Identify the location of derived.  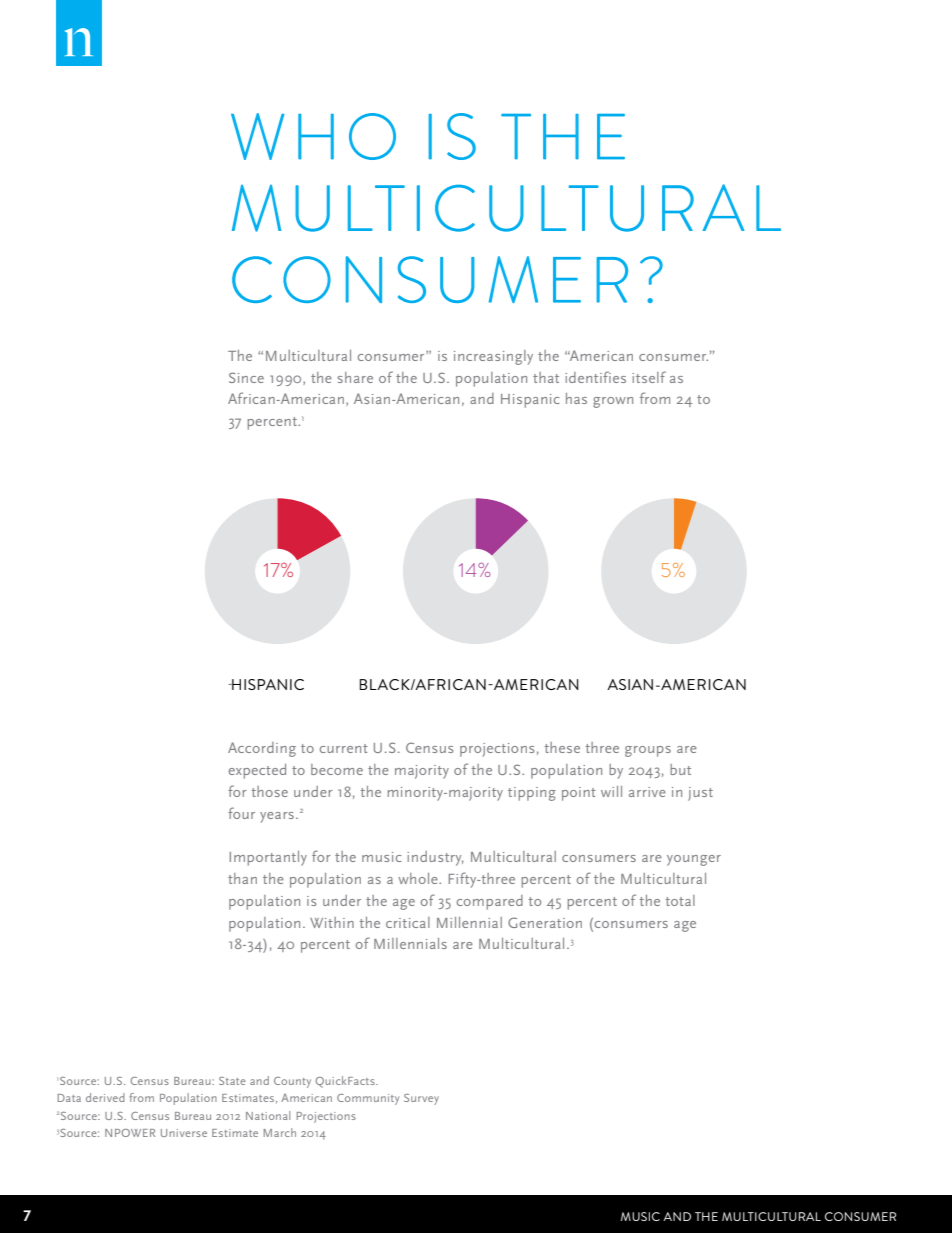
(105, 1097).
